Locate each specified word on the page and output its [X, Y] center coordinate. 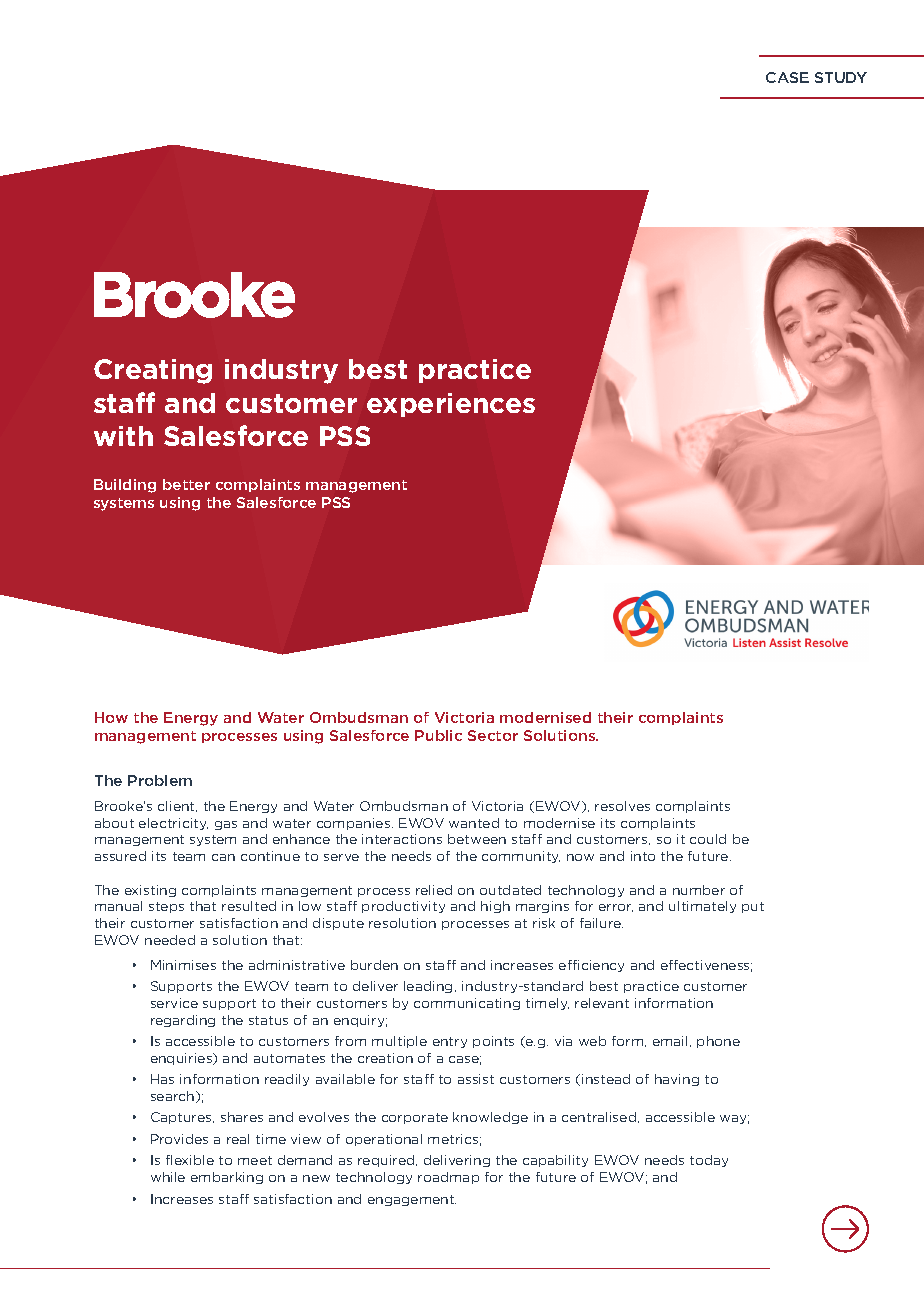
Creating [153, 371]
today [709, 1161]
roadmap [448, 1178]
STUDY [841, 77]
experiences [451, 405]
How [111, 717]
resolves [622, 806]
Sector [493, 735]
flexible [190, 1160]
